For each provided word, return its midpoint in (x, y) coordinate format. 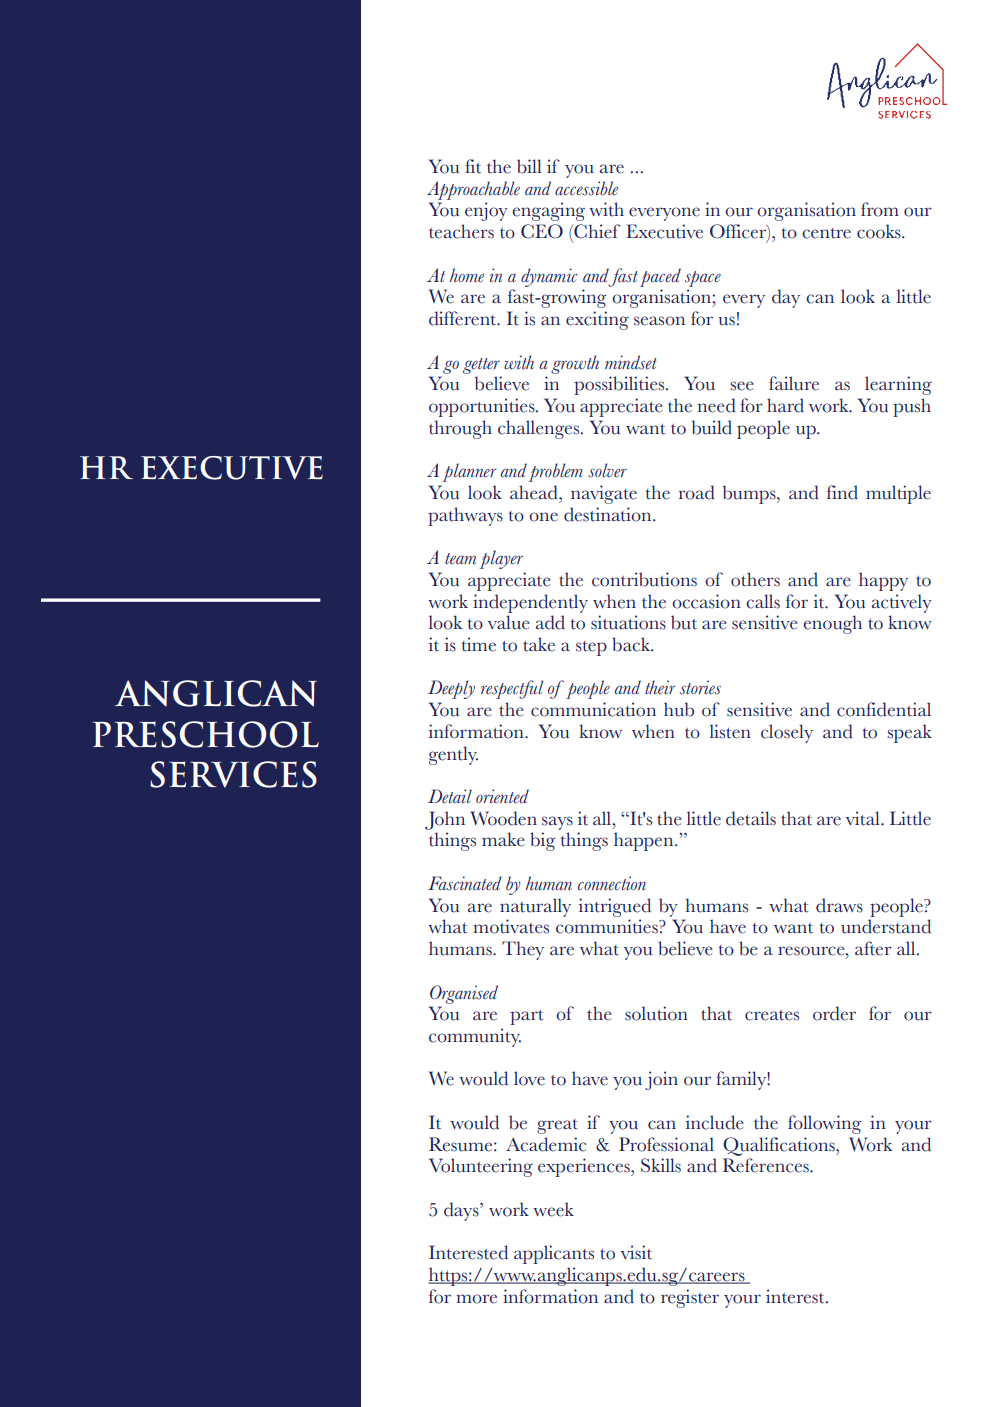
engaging (548, 211)
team (460, 558)
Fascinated (465, 883)
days (462, 1211)
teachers (461, 231)
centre (826, 233)
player (501, 559)
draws (839, 905)
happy (883, 581)
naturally (535, 907)
